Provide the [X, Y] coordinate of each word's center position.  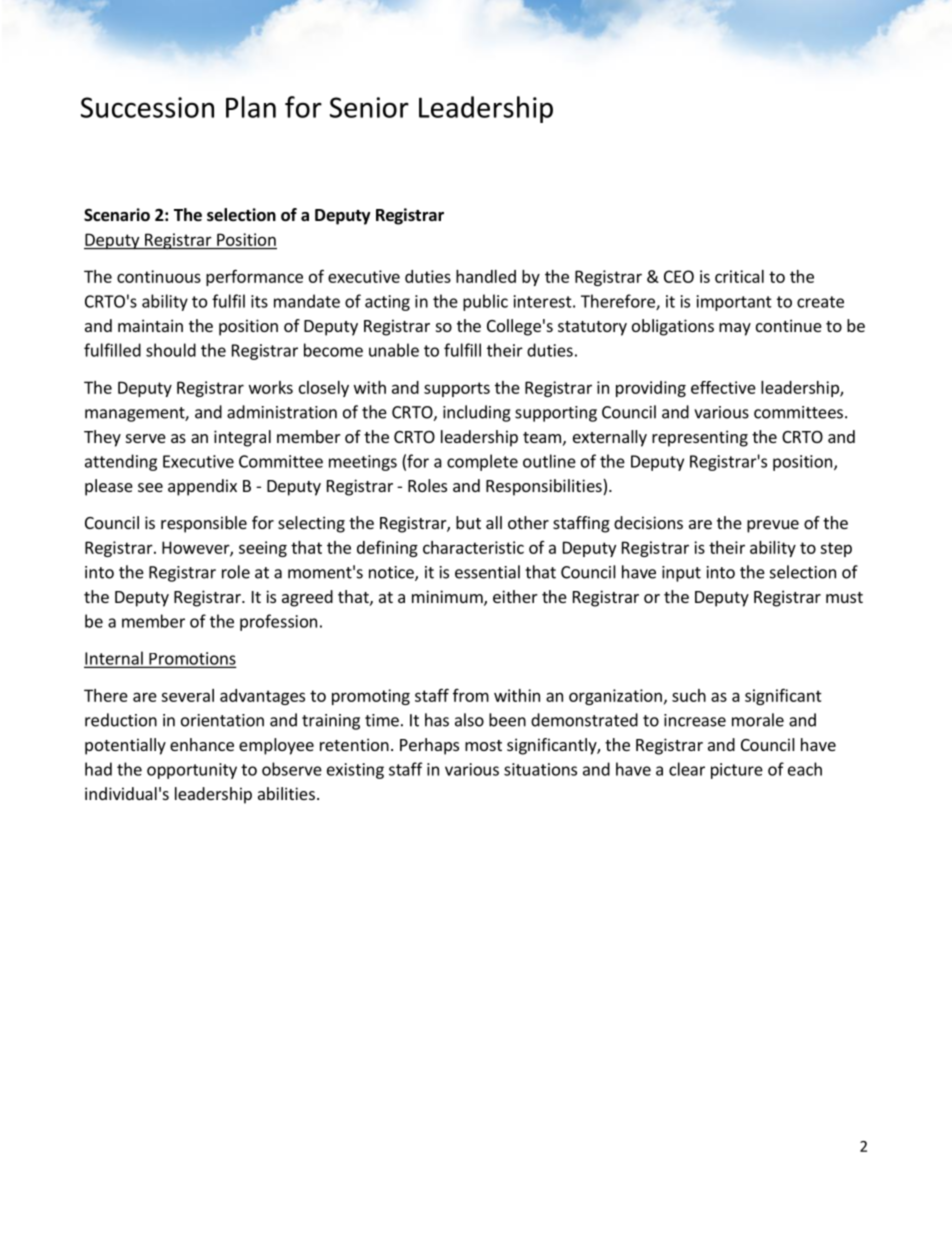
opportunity [192, 771]
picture [737, 771]
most [483, 745]
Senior [369, 107]
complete [482, 462]
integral [242, 438]
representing [700, 438]
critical [739, 276]
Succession [147, 107]
